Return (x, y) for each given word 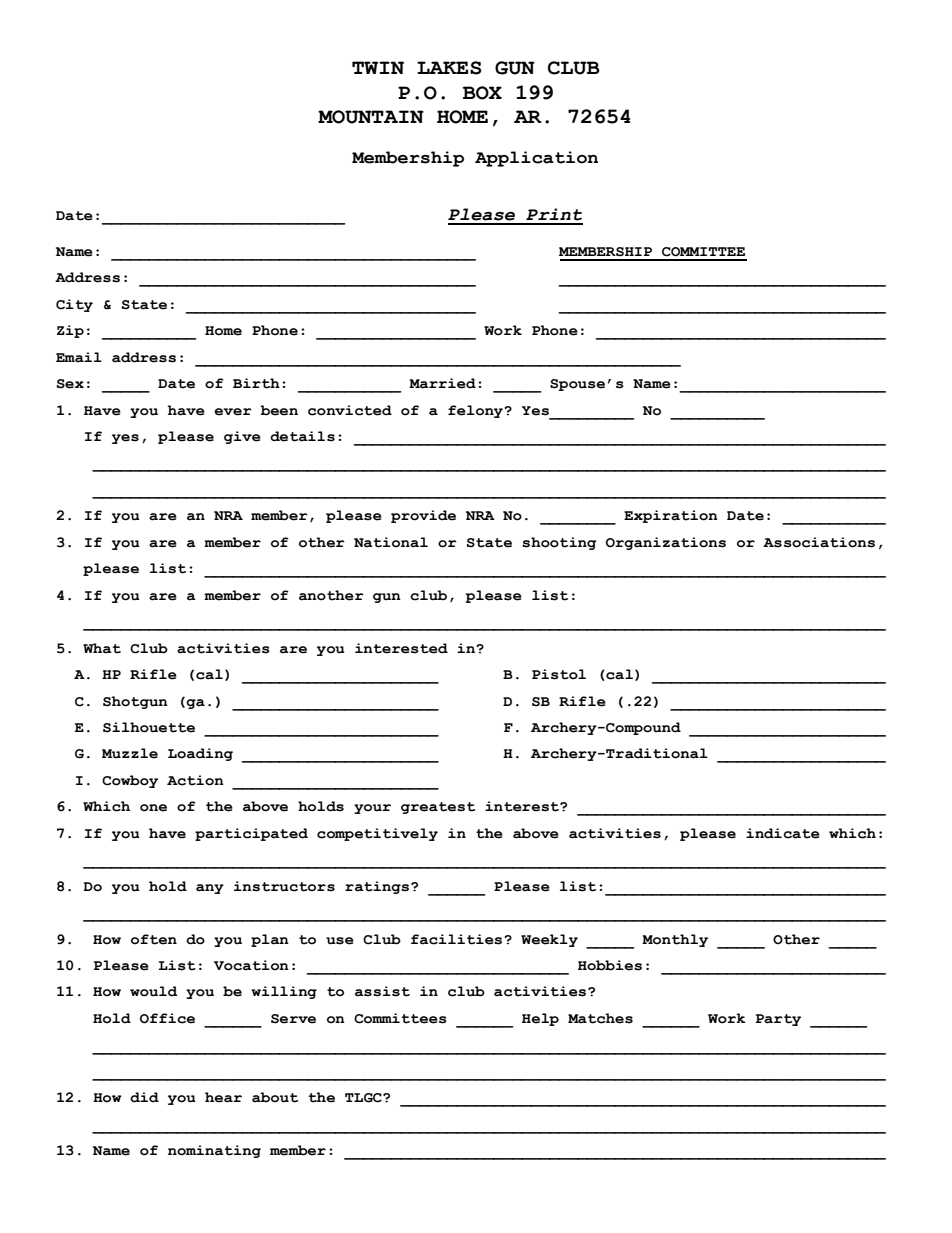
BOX (482, 93)
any (210, 889)
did (144, 1097)
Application (536, 159)
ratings (378, 887)
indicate (783, 833)
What (102, 648)
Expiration (671, 516)
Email (79, 357)
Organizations (666, 543)
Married (442, 383)
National (391, 542)
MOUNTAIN (371, 117)
